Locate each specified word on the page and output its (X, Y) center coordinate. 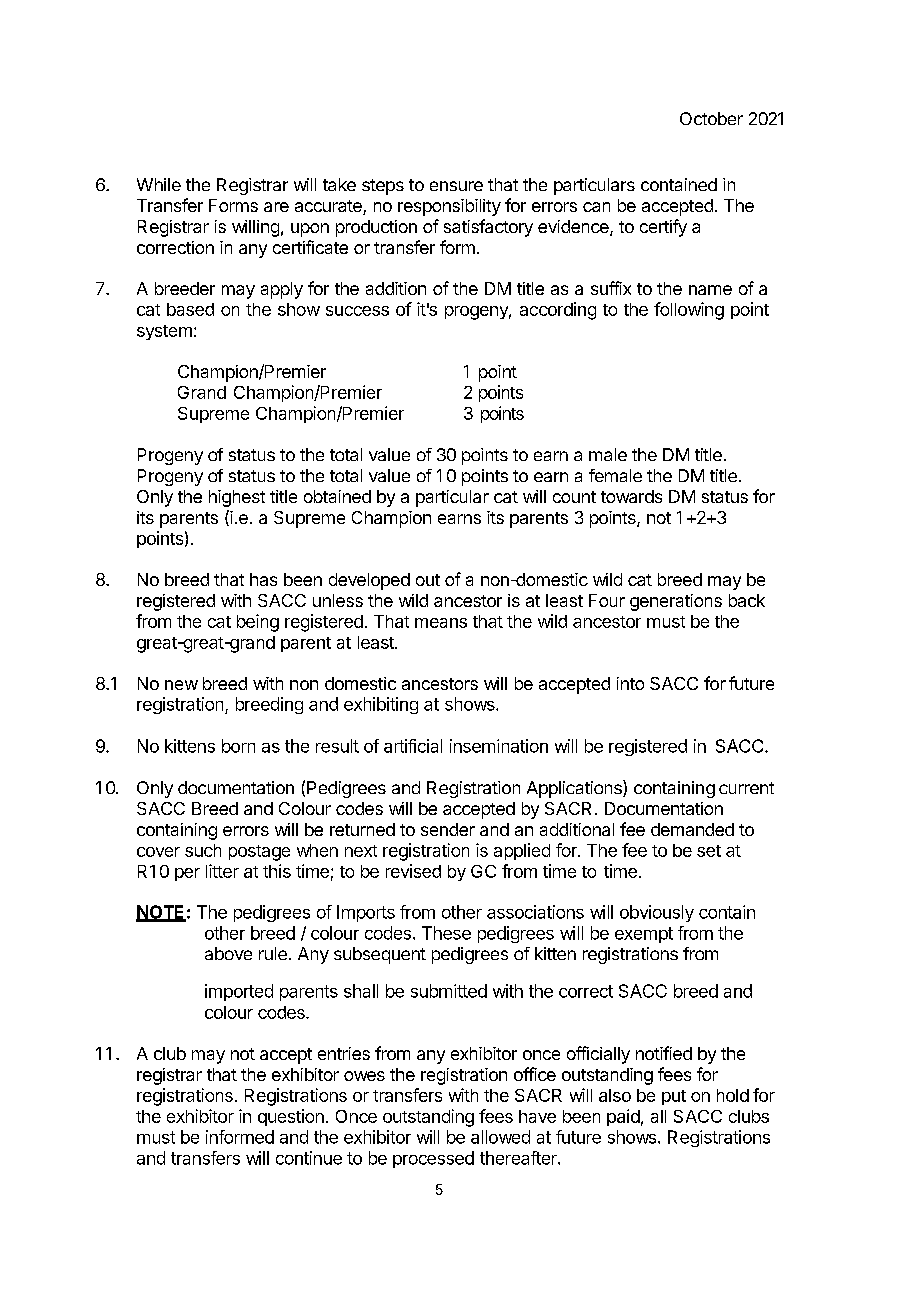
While (159, 184)
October (711, 118)
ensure (456, 186)
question (291, 1117)
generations (676, 602)
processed (433, 1159)
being (258, 623)
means (441, 623)
